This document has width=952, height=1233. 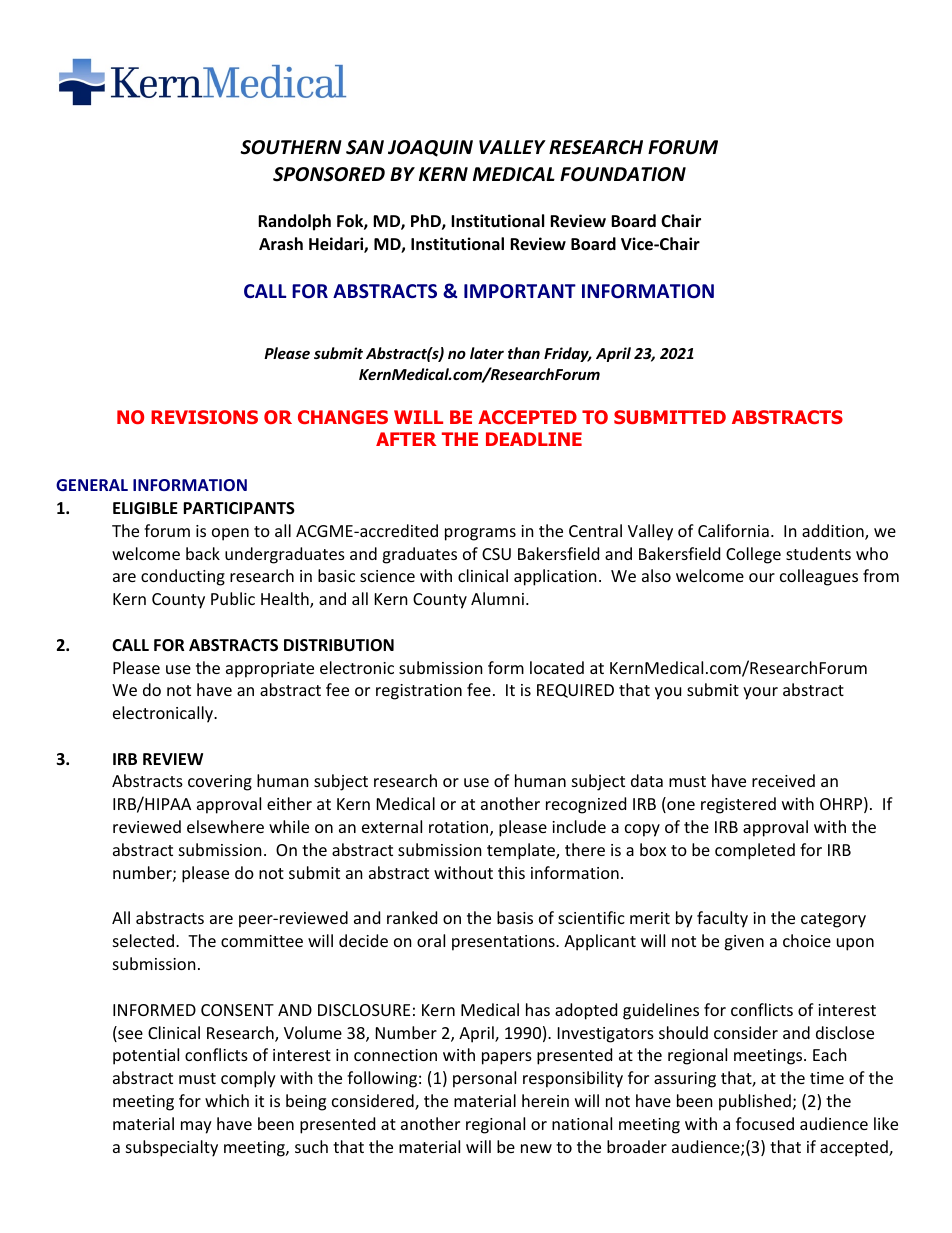 What do you see at coordinates (430, 148) in the document?
I see `JOAQUIN` at bounding box center [430, 148].
